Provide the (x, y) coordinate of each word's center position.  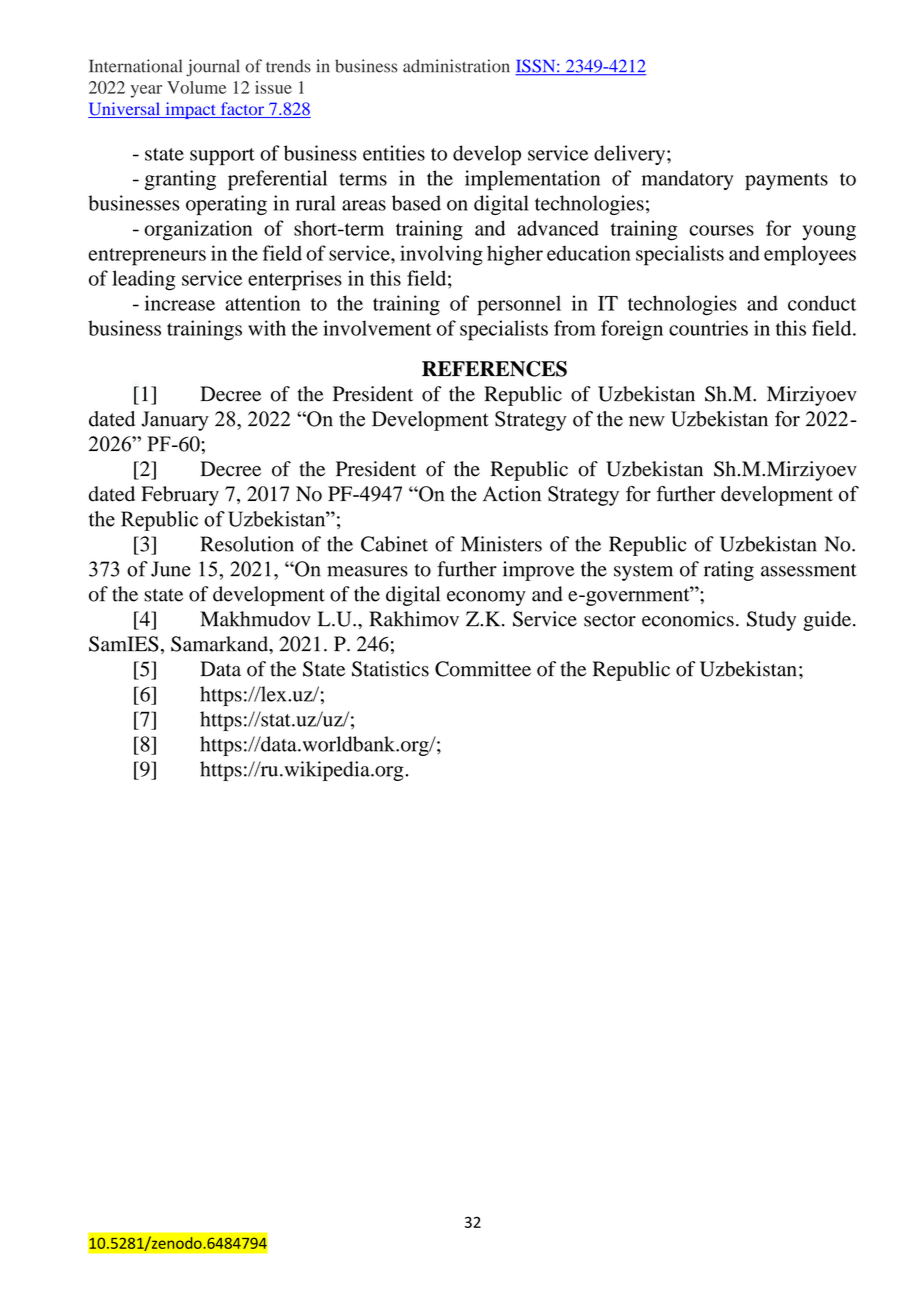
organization (198, 230)
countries (708, 328)
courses (721, 230)
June (171, 569)
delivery (631, 155)
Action (512, 494)
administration (456, 66)
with (267, 328)
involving (441, 255)
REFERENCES (494, 369)
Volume (196, 87)
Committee (483, 669)
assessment (809, 570)
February (180, 496)
